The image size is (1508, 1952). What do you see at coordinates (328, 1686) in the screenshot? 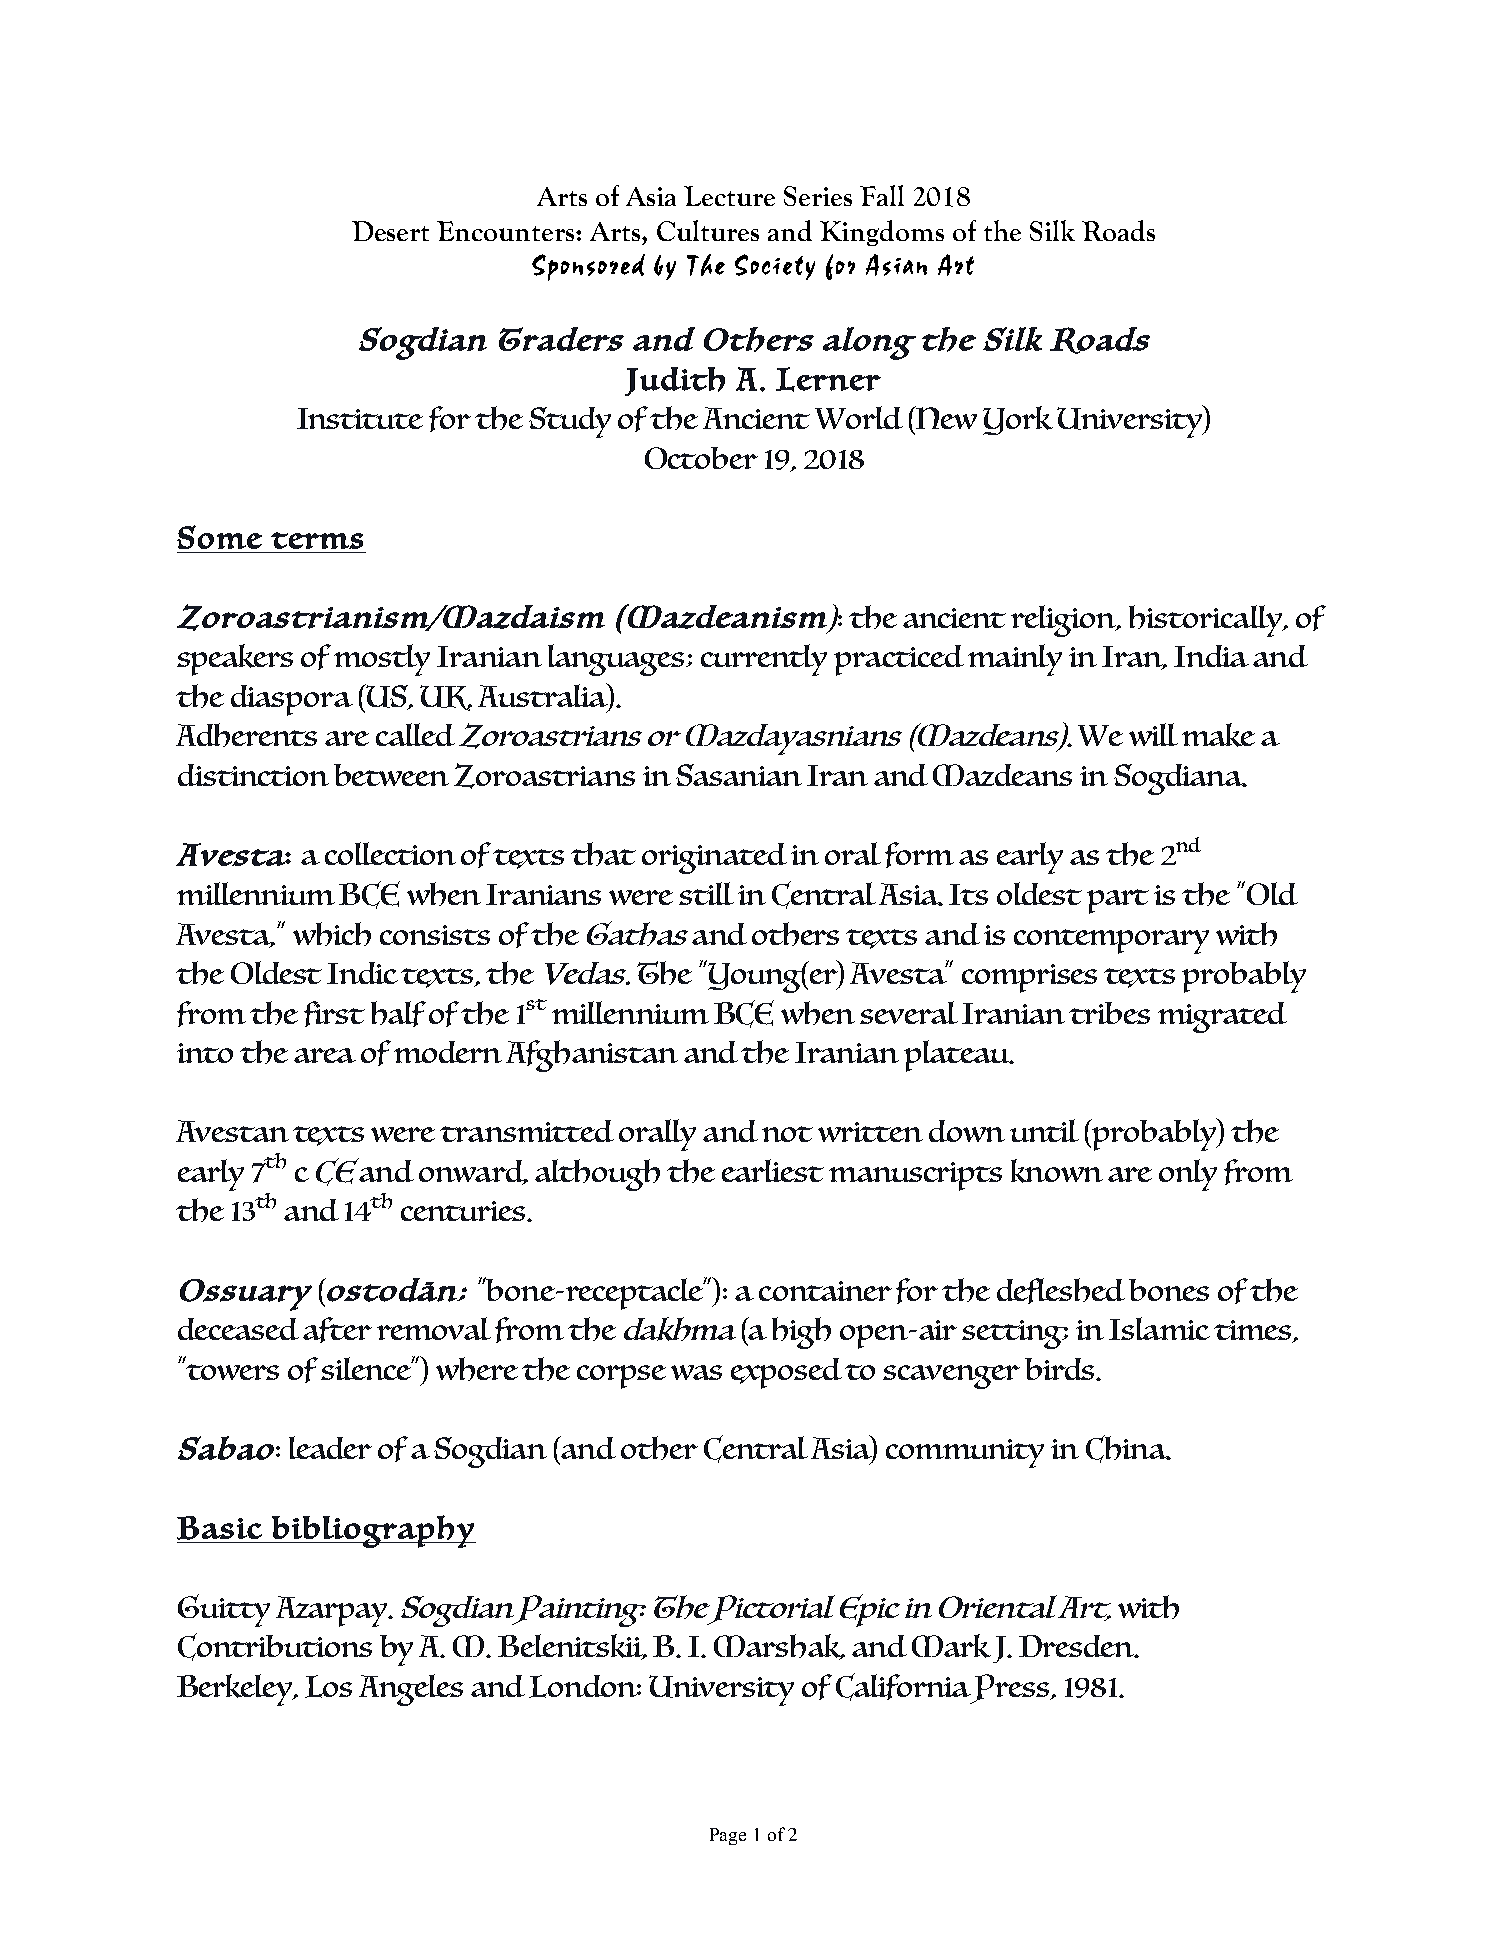
I see `Los` at bounding box center [328, 1686].
